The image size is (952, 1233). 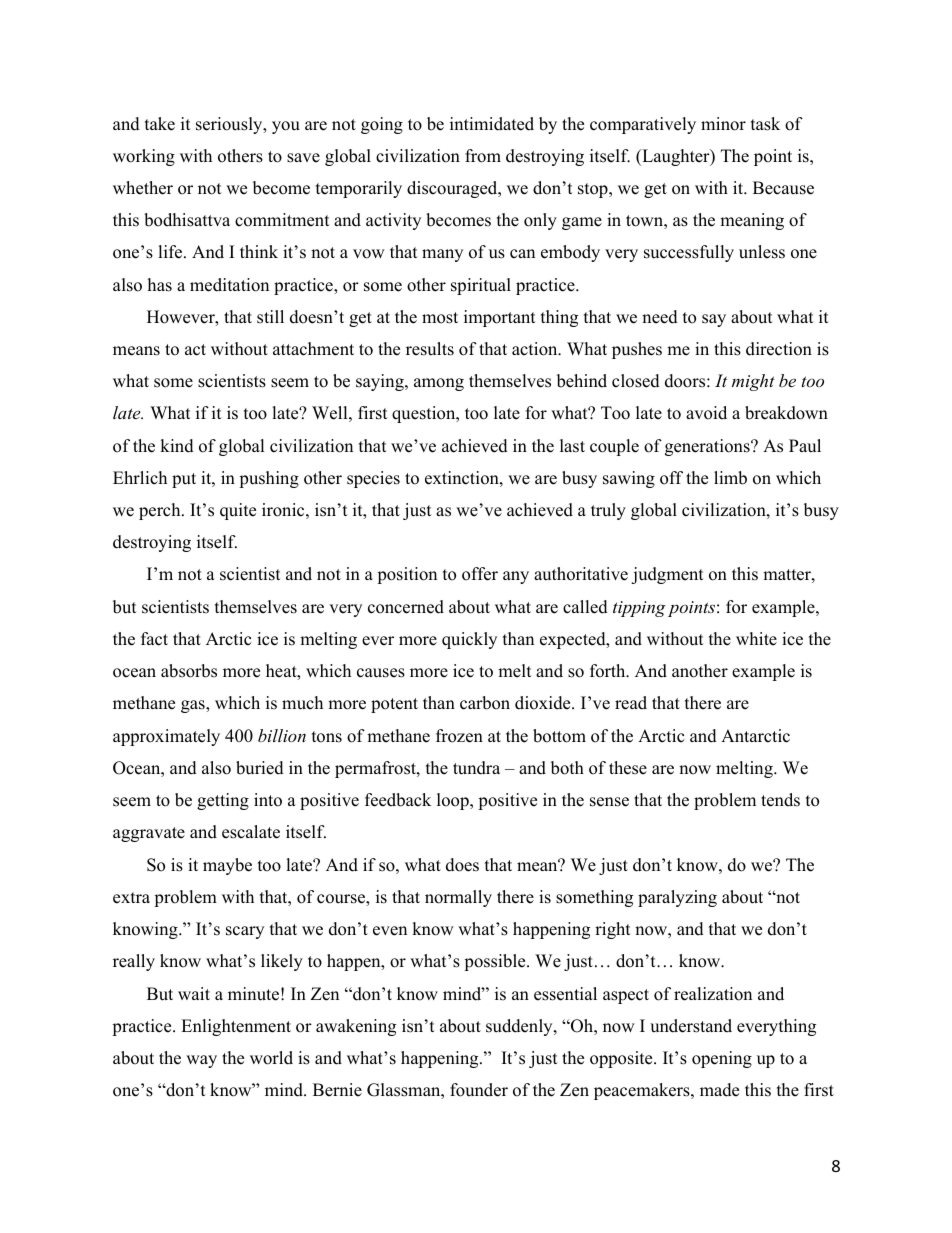 I want to click on question, so click(x=425, y=414).
